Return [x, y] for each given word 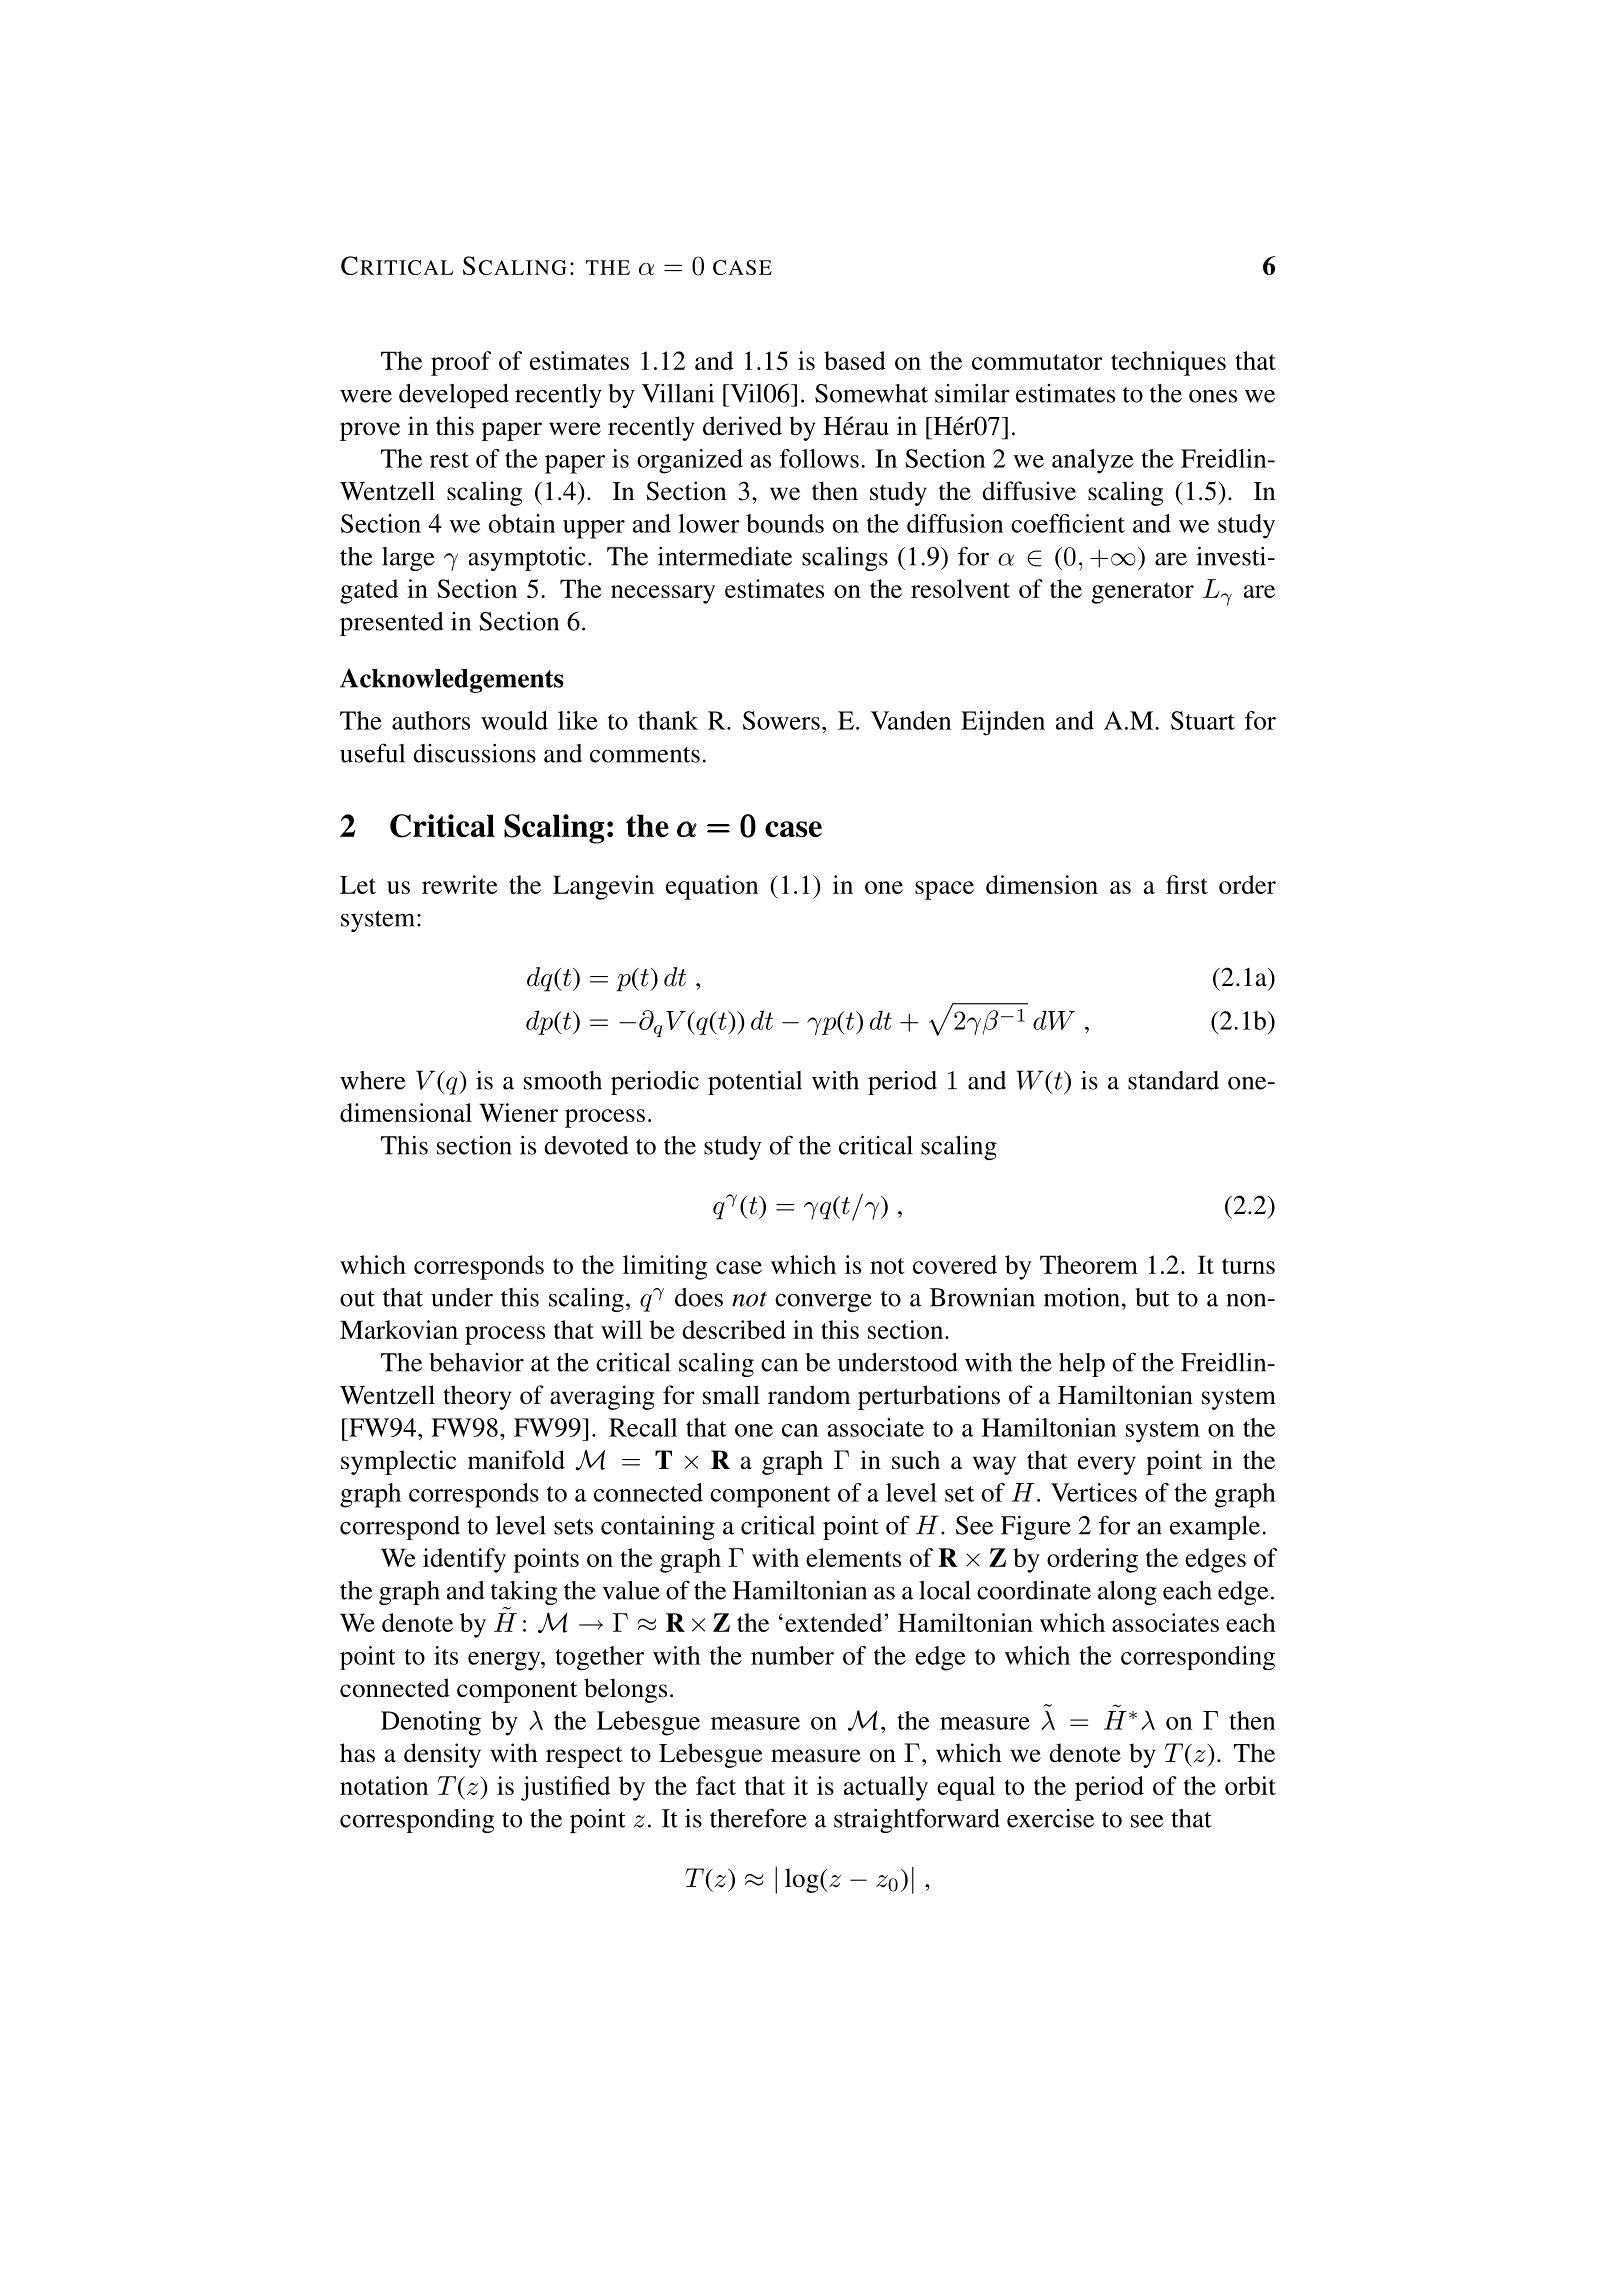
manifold [516, 1460]
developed [454, 396]
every [1107, 1465]
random [809, 1395]
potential [755, 1083]
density [442, 1755]
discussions [474, 753]
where [373, 1080]
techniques [1168, 363]
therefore [758, 1818]
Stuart [1203, 720]
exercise [1050, 1818]
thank [668, 720]
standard [1173, 1080]
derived [742, 426]
